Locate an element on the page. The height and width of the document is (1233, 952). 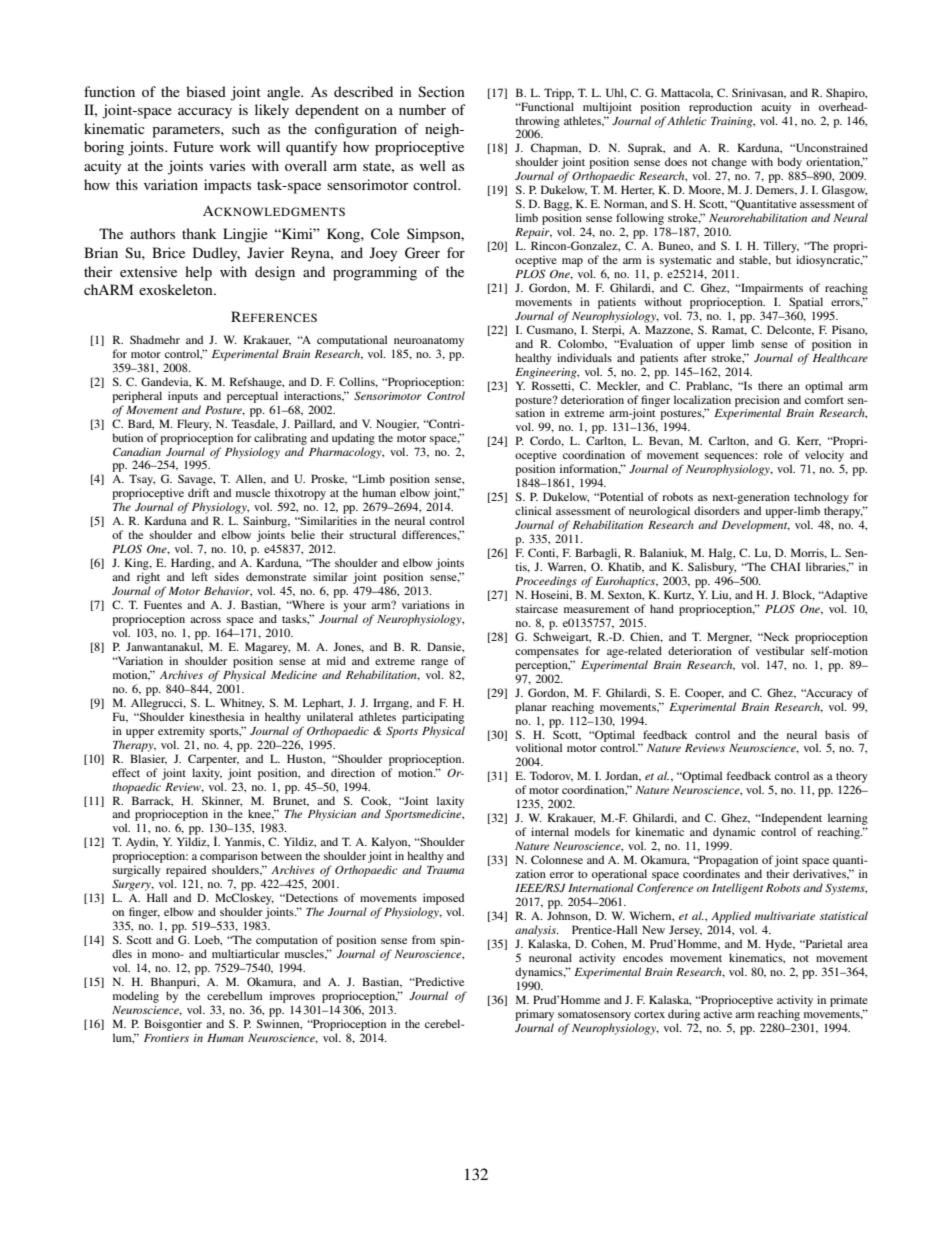
primary is located at coordinates (534, 1015).
